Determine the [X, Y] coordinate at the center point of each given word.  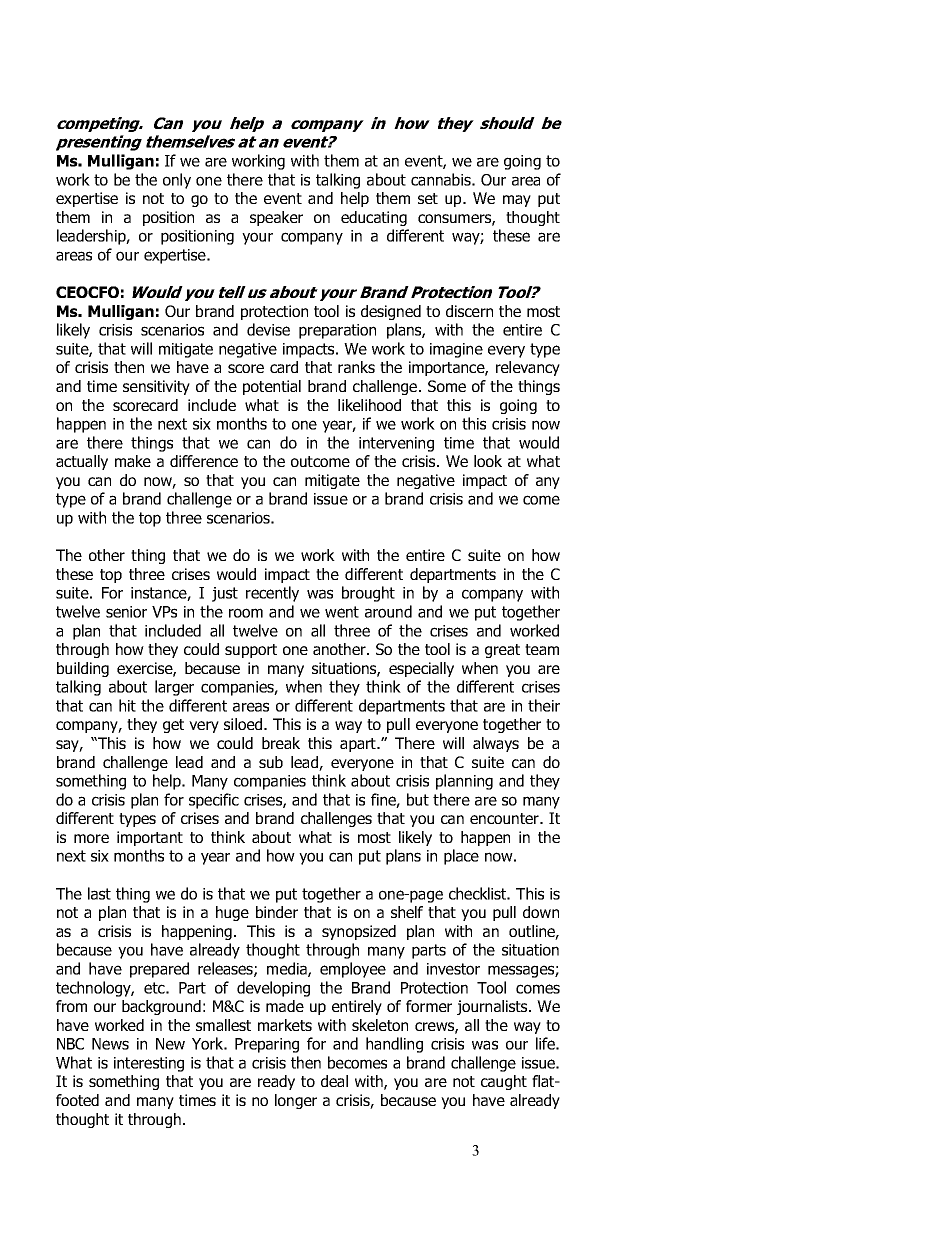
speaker [276, 218]
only [177, 181]
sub [271, 762]
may [517, 201]
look [488, 461]
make [133, 461]
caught [504, 1082]
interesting [149, 1064]
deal [334, 1081]
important [150, 838]
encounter [505, 818]
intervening [396, 444]
